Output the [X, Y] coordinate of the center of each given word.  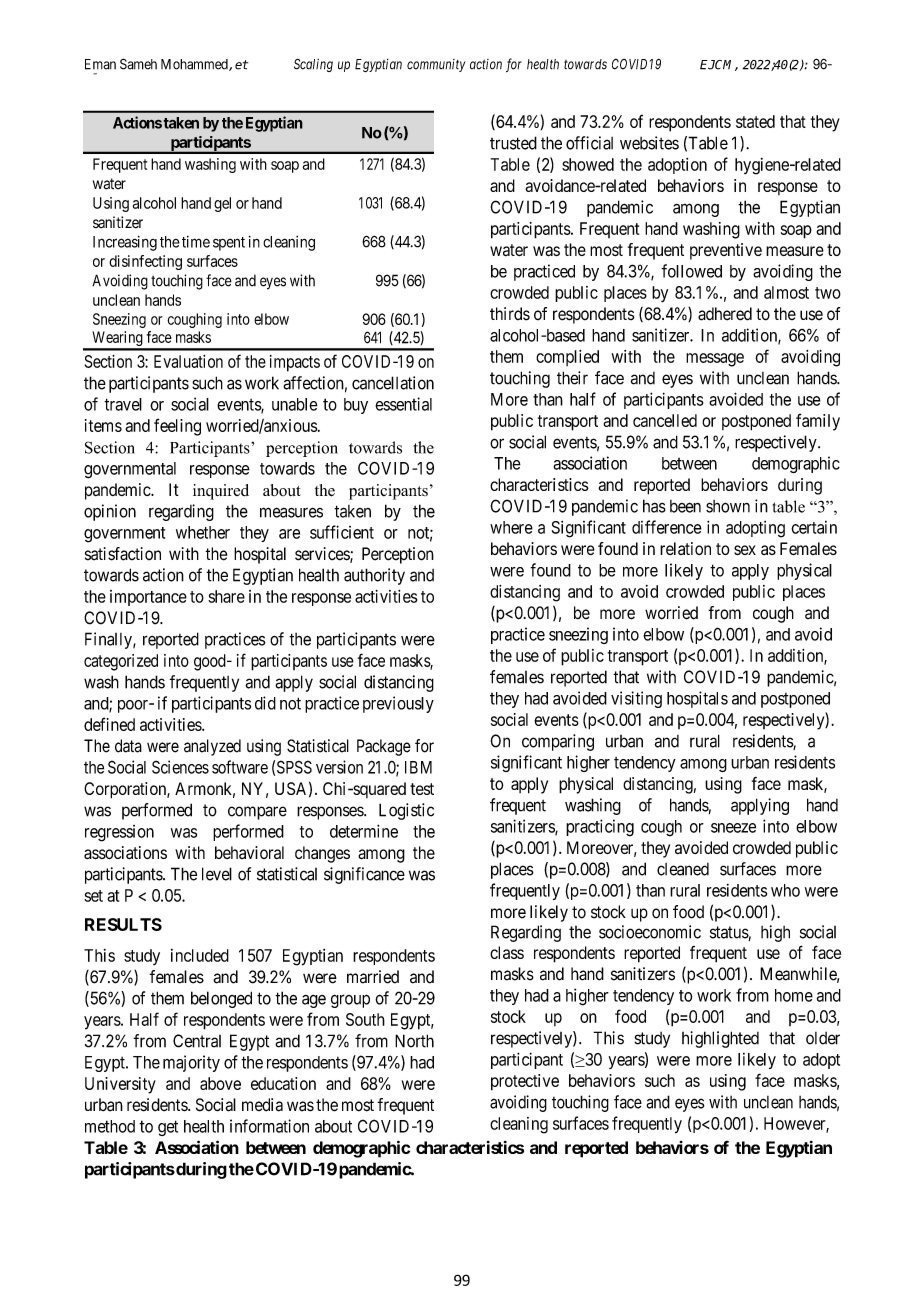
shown [728, 506]
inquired [221, 492]
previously [398, 704]
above [220, 1083]
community [436, 65]
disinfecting [145, 262]
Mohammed [195, 65]
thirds [510, 314]
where [511, 527]
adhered [725, 314]
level [217, 874]
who [785, 890]
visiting [636, 699]
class [507, 952]
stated [755, 121]
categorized [121, 662]
